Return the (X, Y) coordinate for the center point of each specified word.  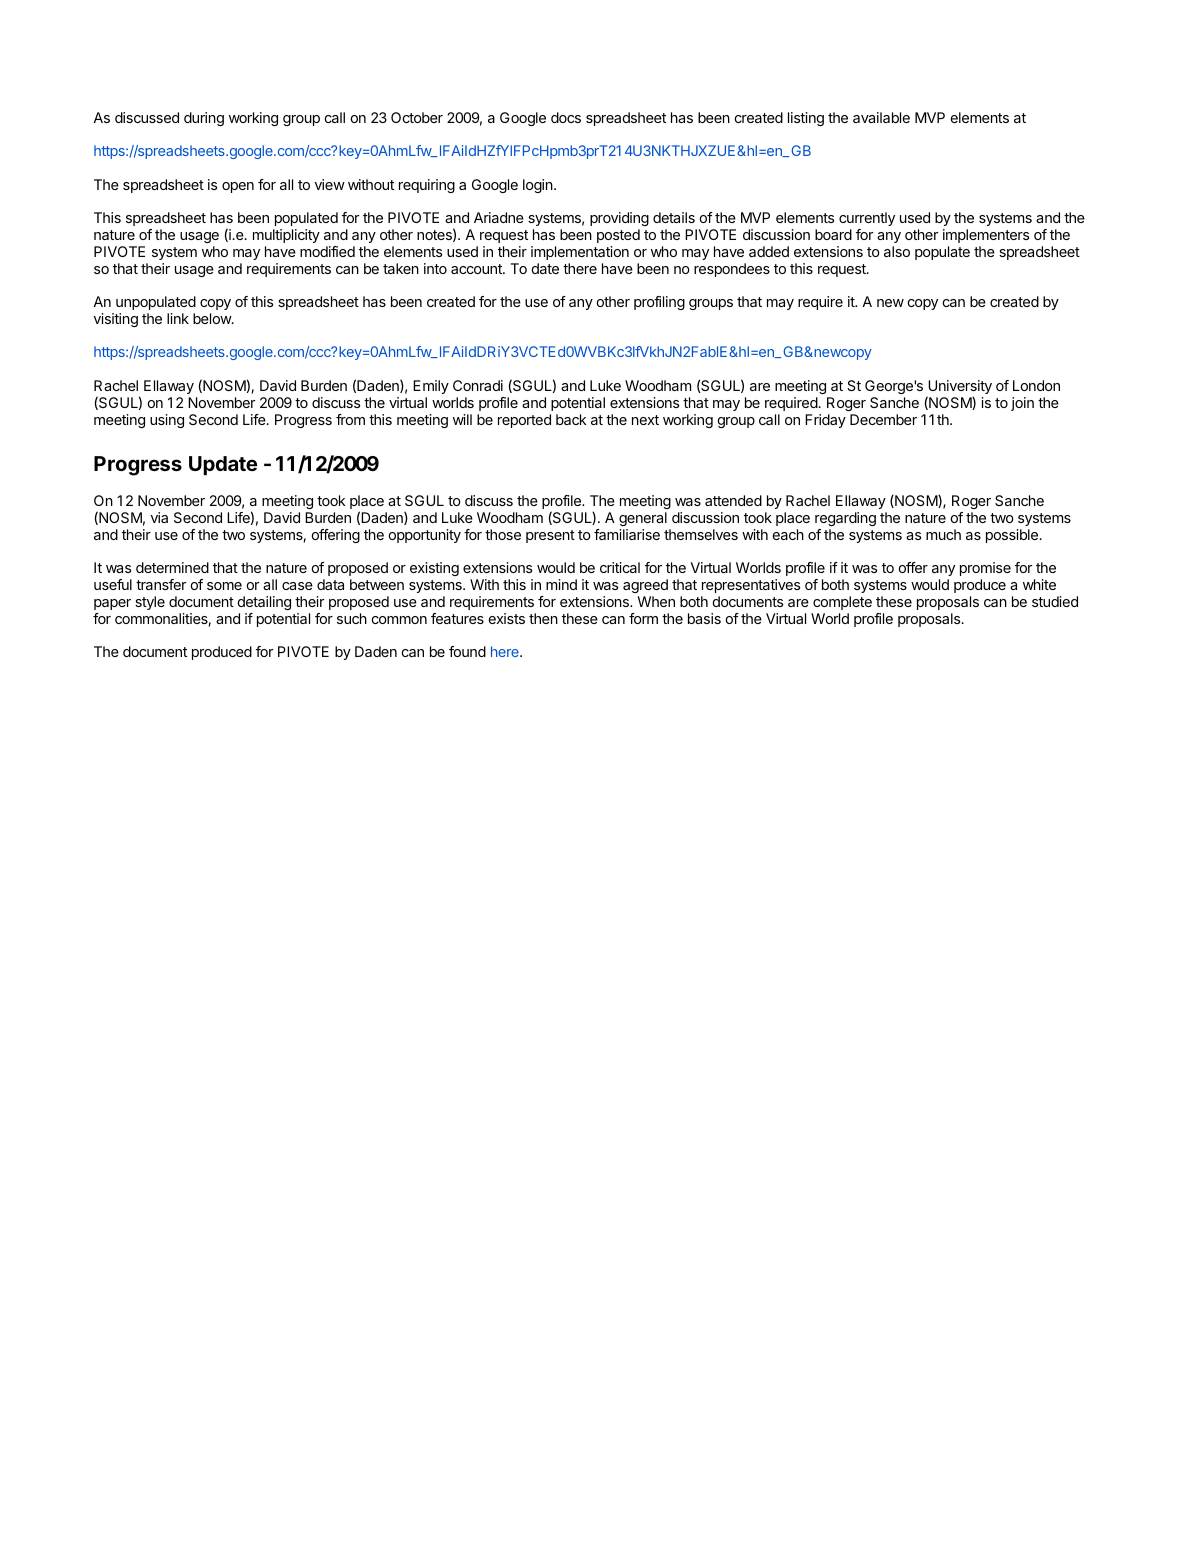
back (571, 419)
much (943, 534)
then (543, 618)
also (897, 251)
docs (566, 117)
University (959, 388)
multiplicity (286, 236)
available (881, 117)
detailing (264, 603)
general (643, 519)
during (204, 119)
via (159, 517)
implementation (580, 253)
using (167, 421)
